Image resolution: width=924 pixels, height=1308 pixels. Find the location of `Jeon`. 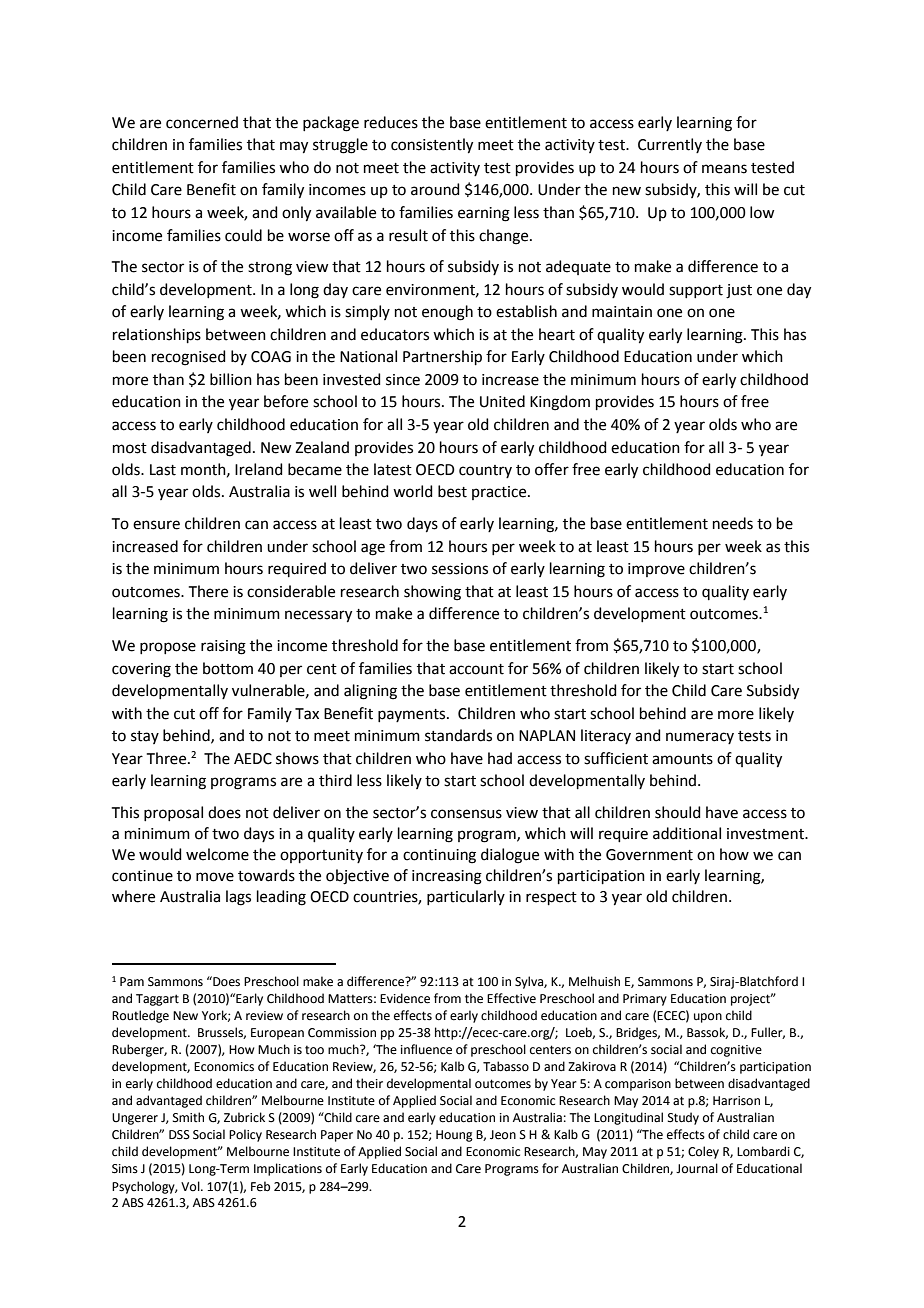

Jeon is located at coordinates (503, 1135).
